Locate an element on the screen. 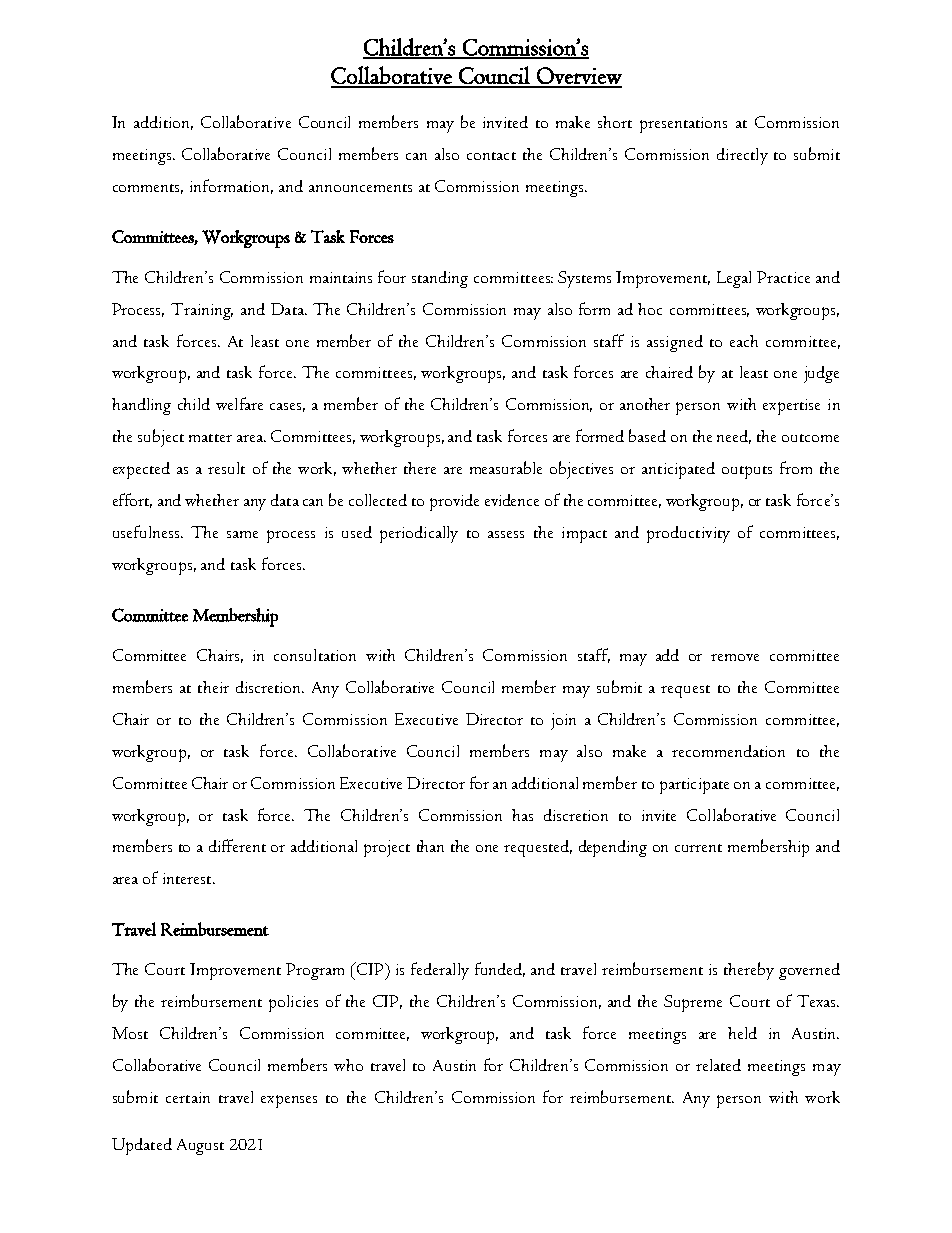 The height and width of the screenshot is (1233, 952). need is located at coordinates (734, 437).
